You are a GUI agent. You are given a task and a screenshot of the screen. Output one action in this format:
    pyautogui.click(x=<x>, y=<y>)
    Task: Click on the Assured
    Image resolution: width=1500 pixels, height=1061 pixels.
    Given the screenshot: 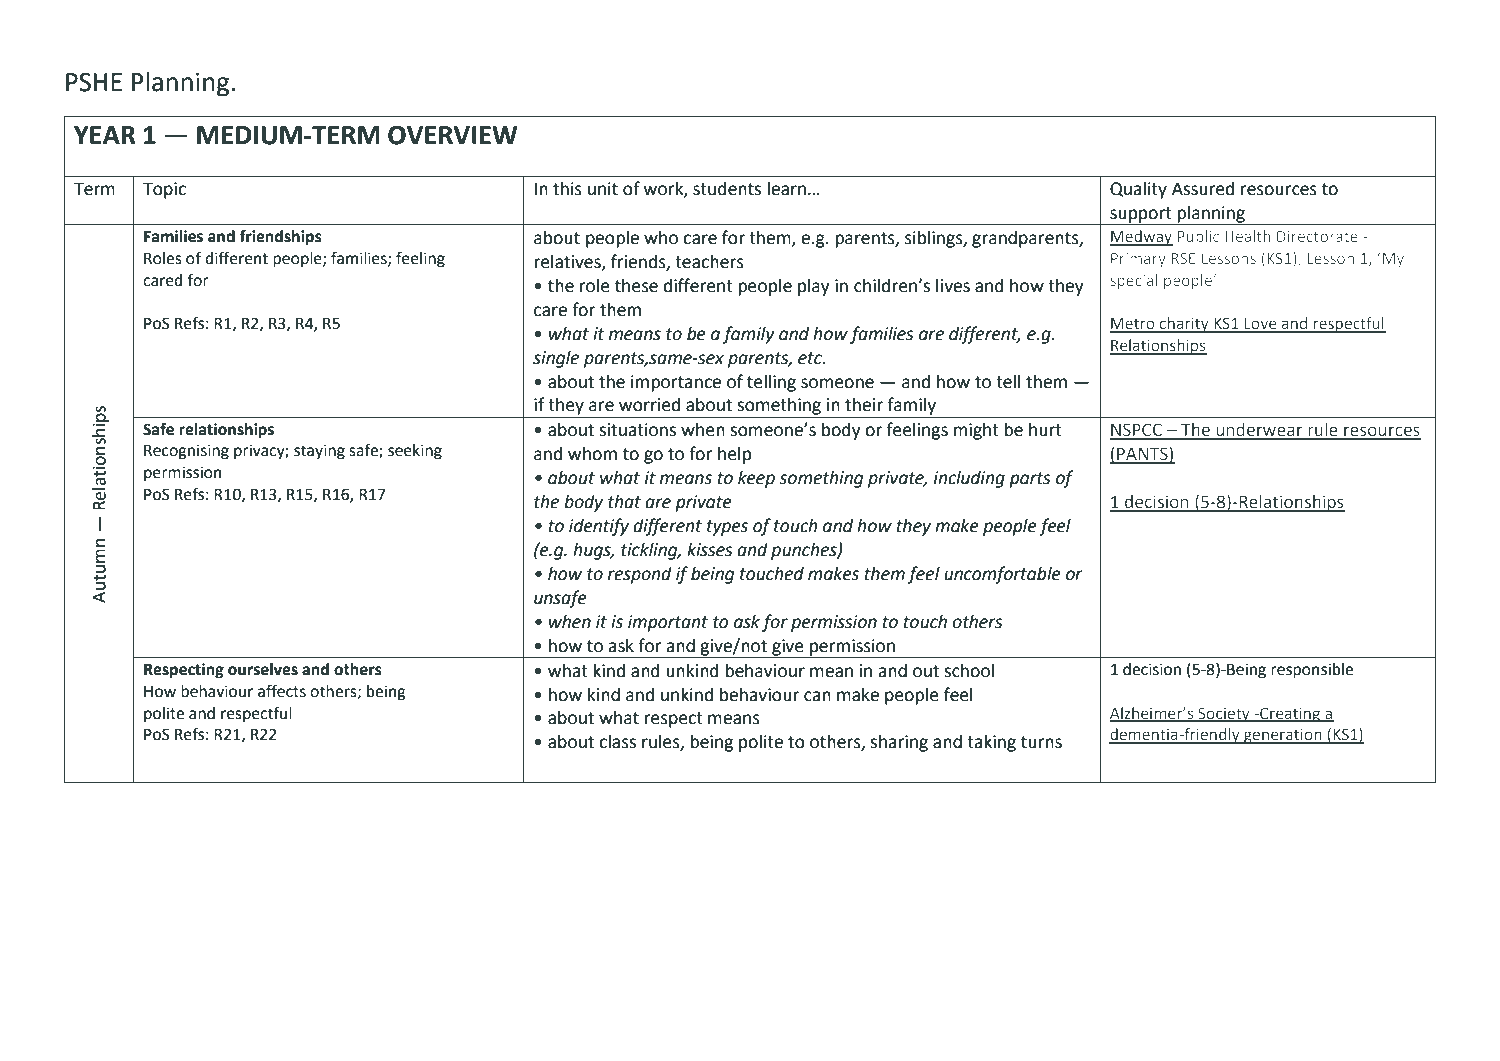 What is the action you would take?
    pyautogui.click(x=1203, y=189)
